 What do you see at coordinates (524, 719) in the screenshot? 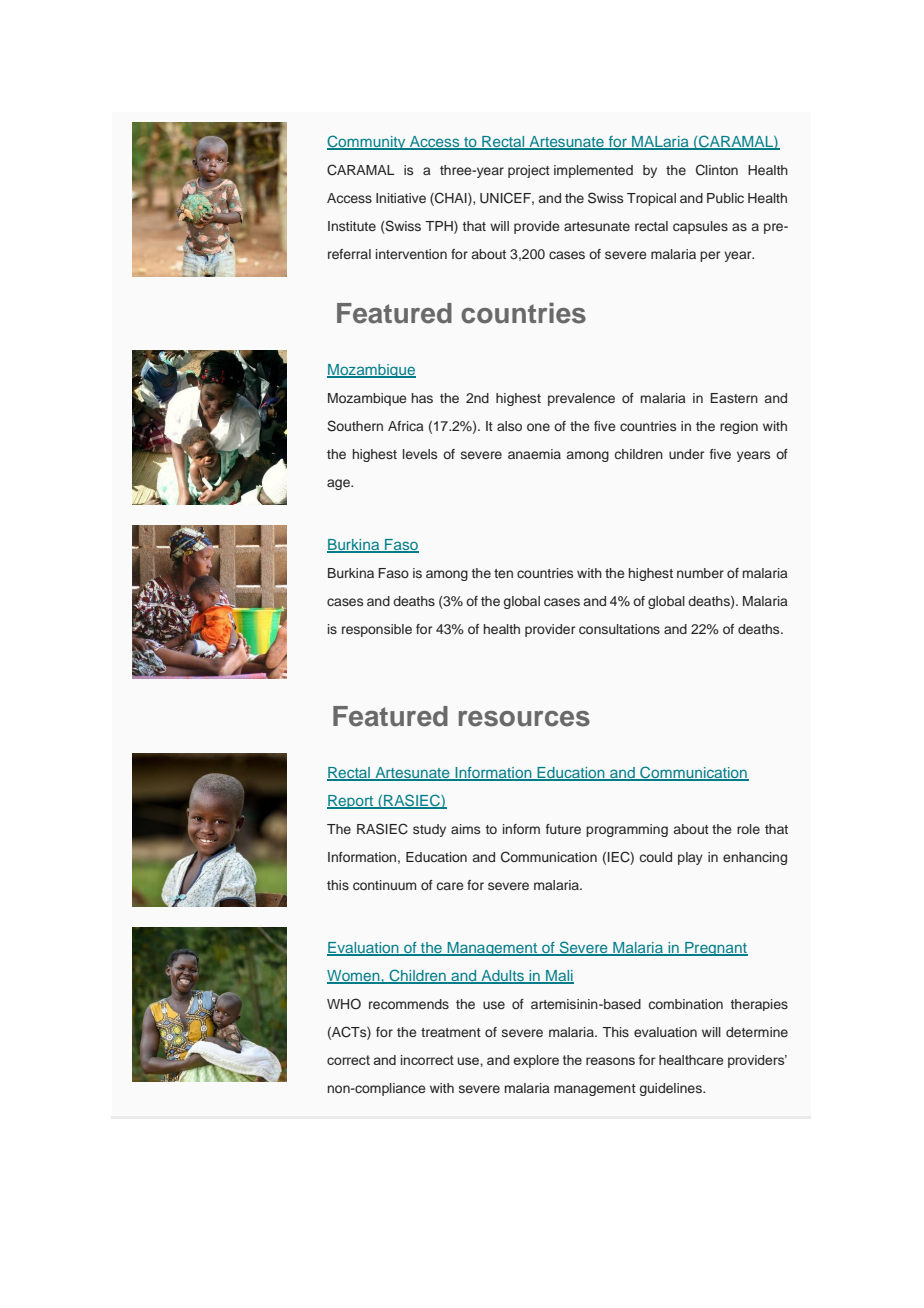
I see `resources` at bounding box center [524, 719].
